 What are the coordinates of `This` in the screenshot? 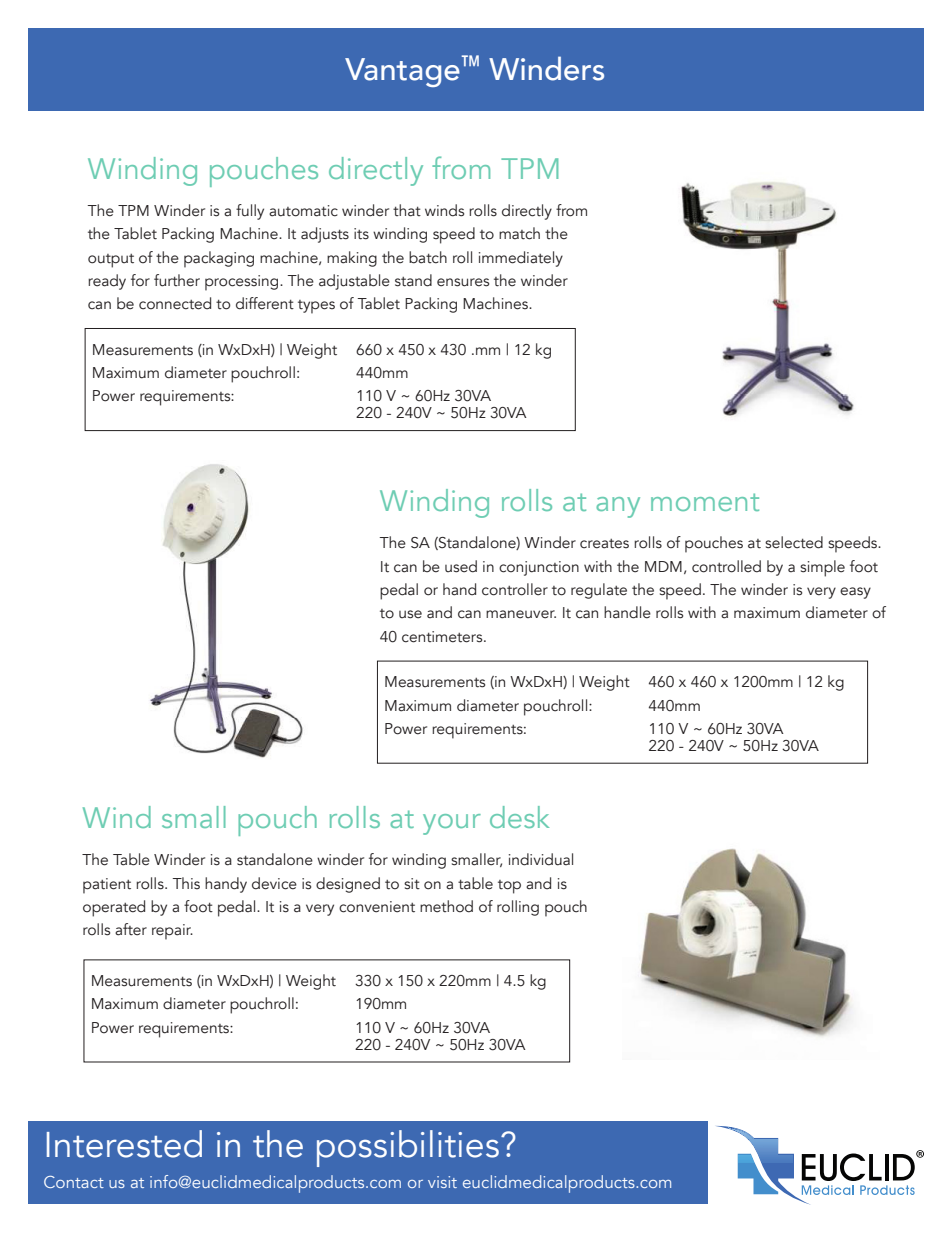 It's located at (186, 883).
